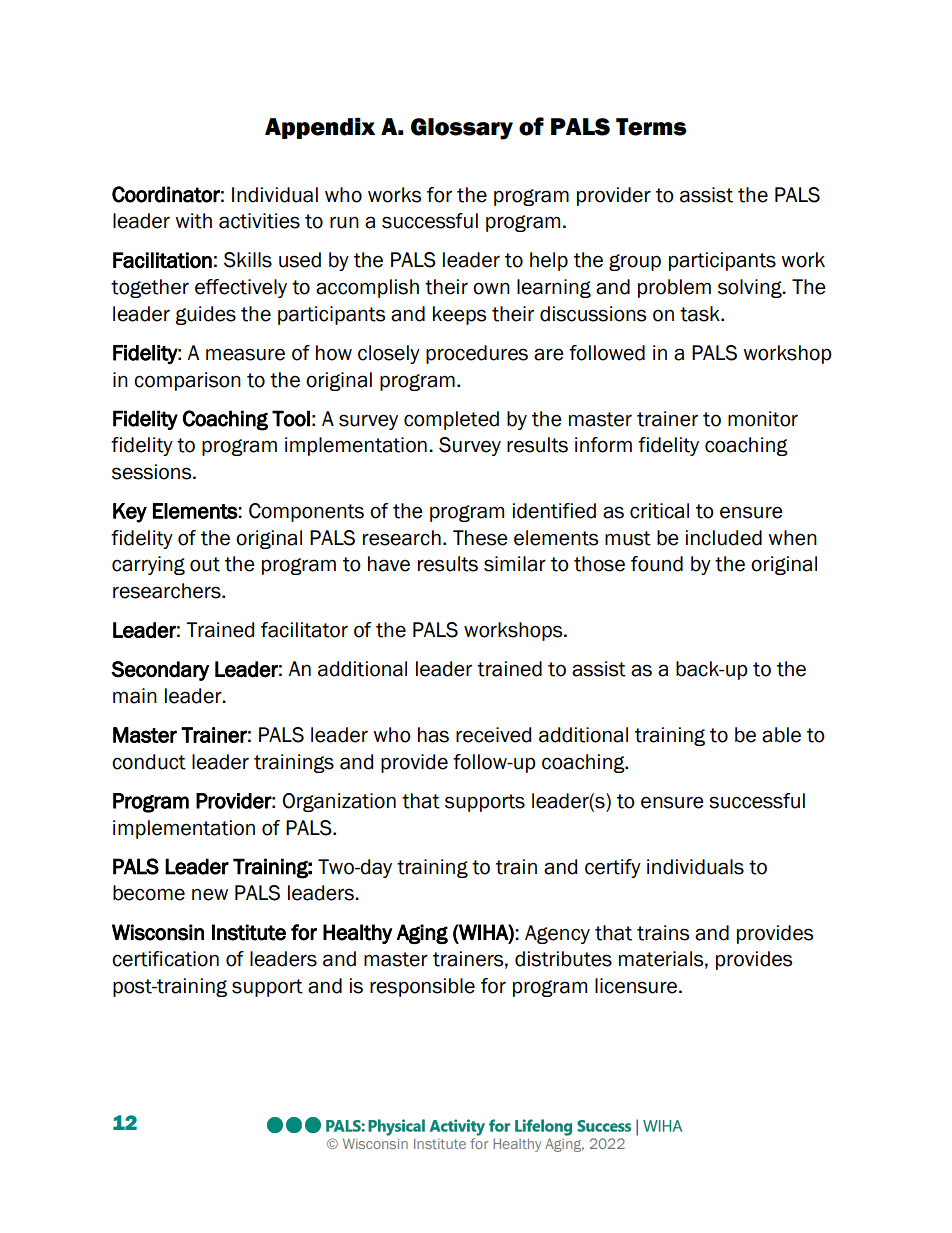 The height and width of the screenshot is (1233, 952). I want to click on completed, so click(451, 420).
